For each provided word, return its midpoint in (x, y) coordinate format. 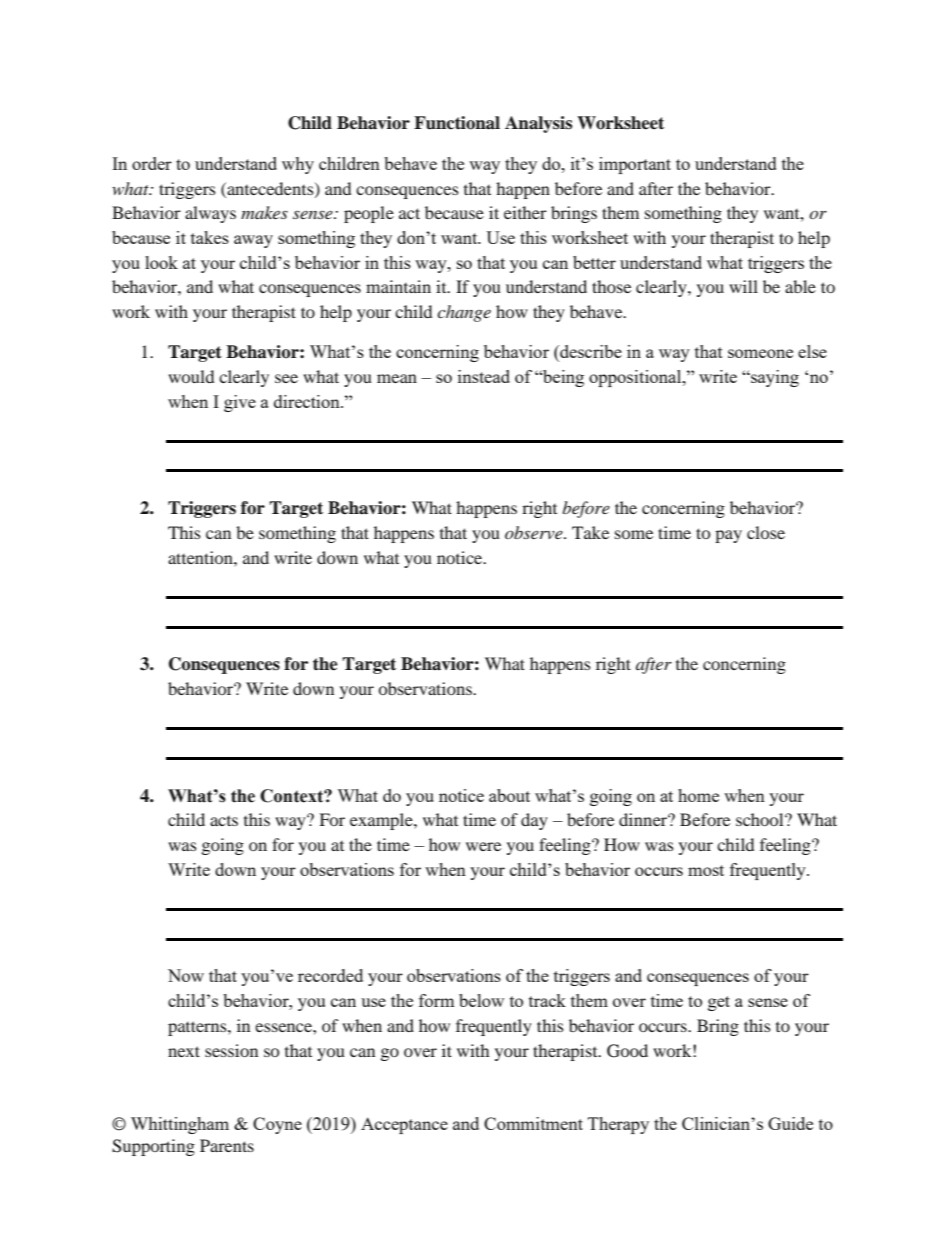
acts (224, 821)
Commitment (533, 1123)
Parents (227, 1145)
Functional (457, 123)
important (635, 165)
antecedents (270, 189)
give (240, 403)
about (509, 795)
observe (535, 532)
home (698, 795)
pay (728, 536)
